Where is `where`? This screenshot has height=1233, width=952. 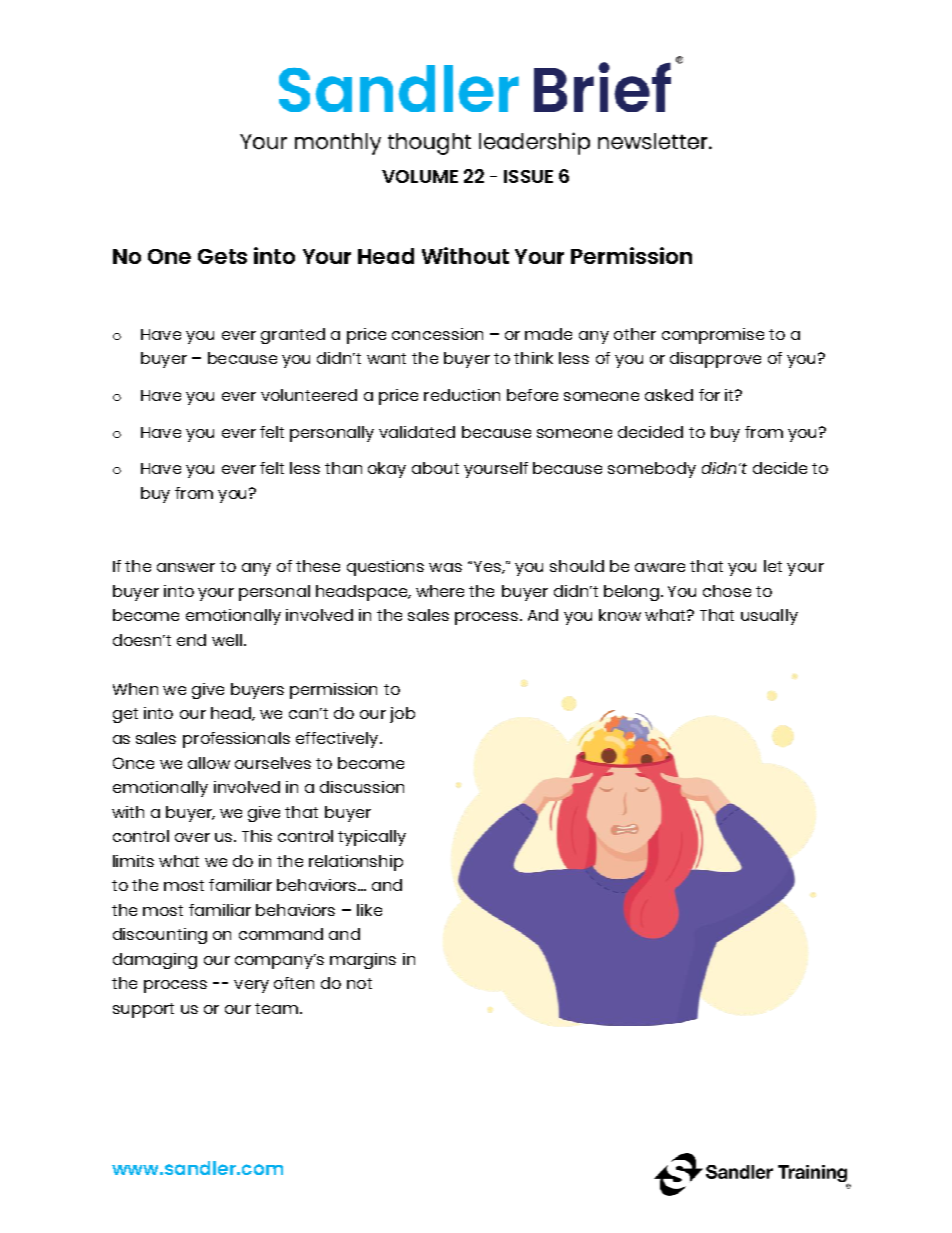 where is located at coordinates (440, 591).
